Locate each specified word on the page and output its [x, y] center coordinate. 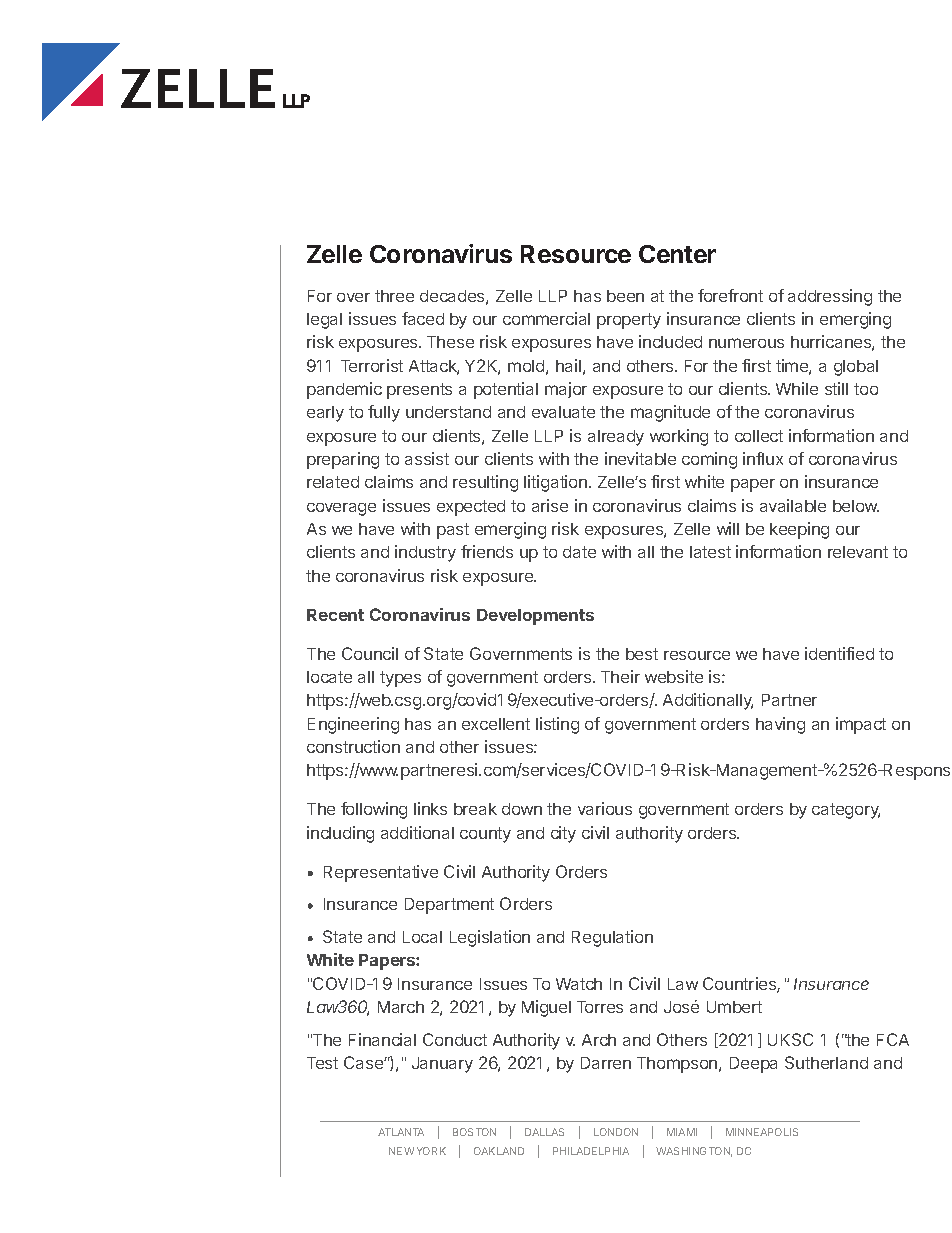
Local [422, 937]
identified [839, 653]
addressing [830, 297]
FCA [893, 1039]
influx [763, 458]
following [374, 810]
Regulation [612, 938]
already [616, 438]
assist [427, 458]
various [605, 808]
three [394, 296]
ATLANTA [401, 1132]
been [625, 296]
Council [370, 653]
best [642, 654]
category [846, 811]
